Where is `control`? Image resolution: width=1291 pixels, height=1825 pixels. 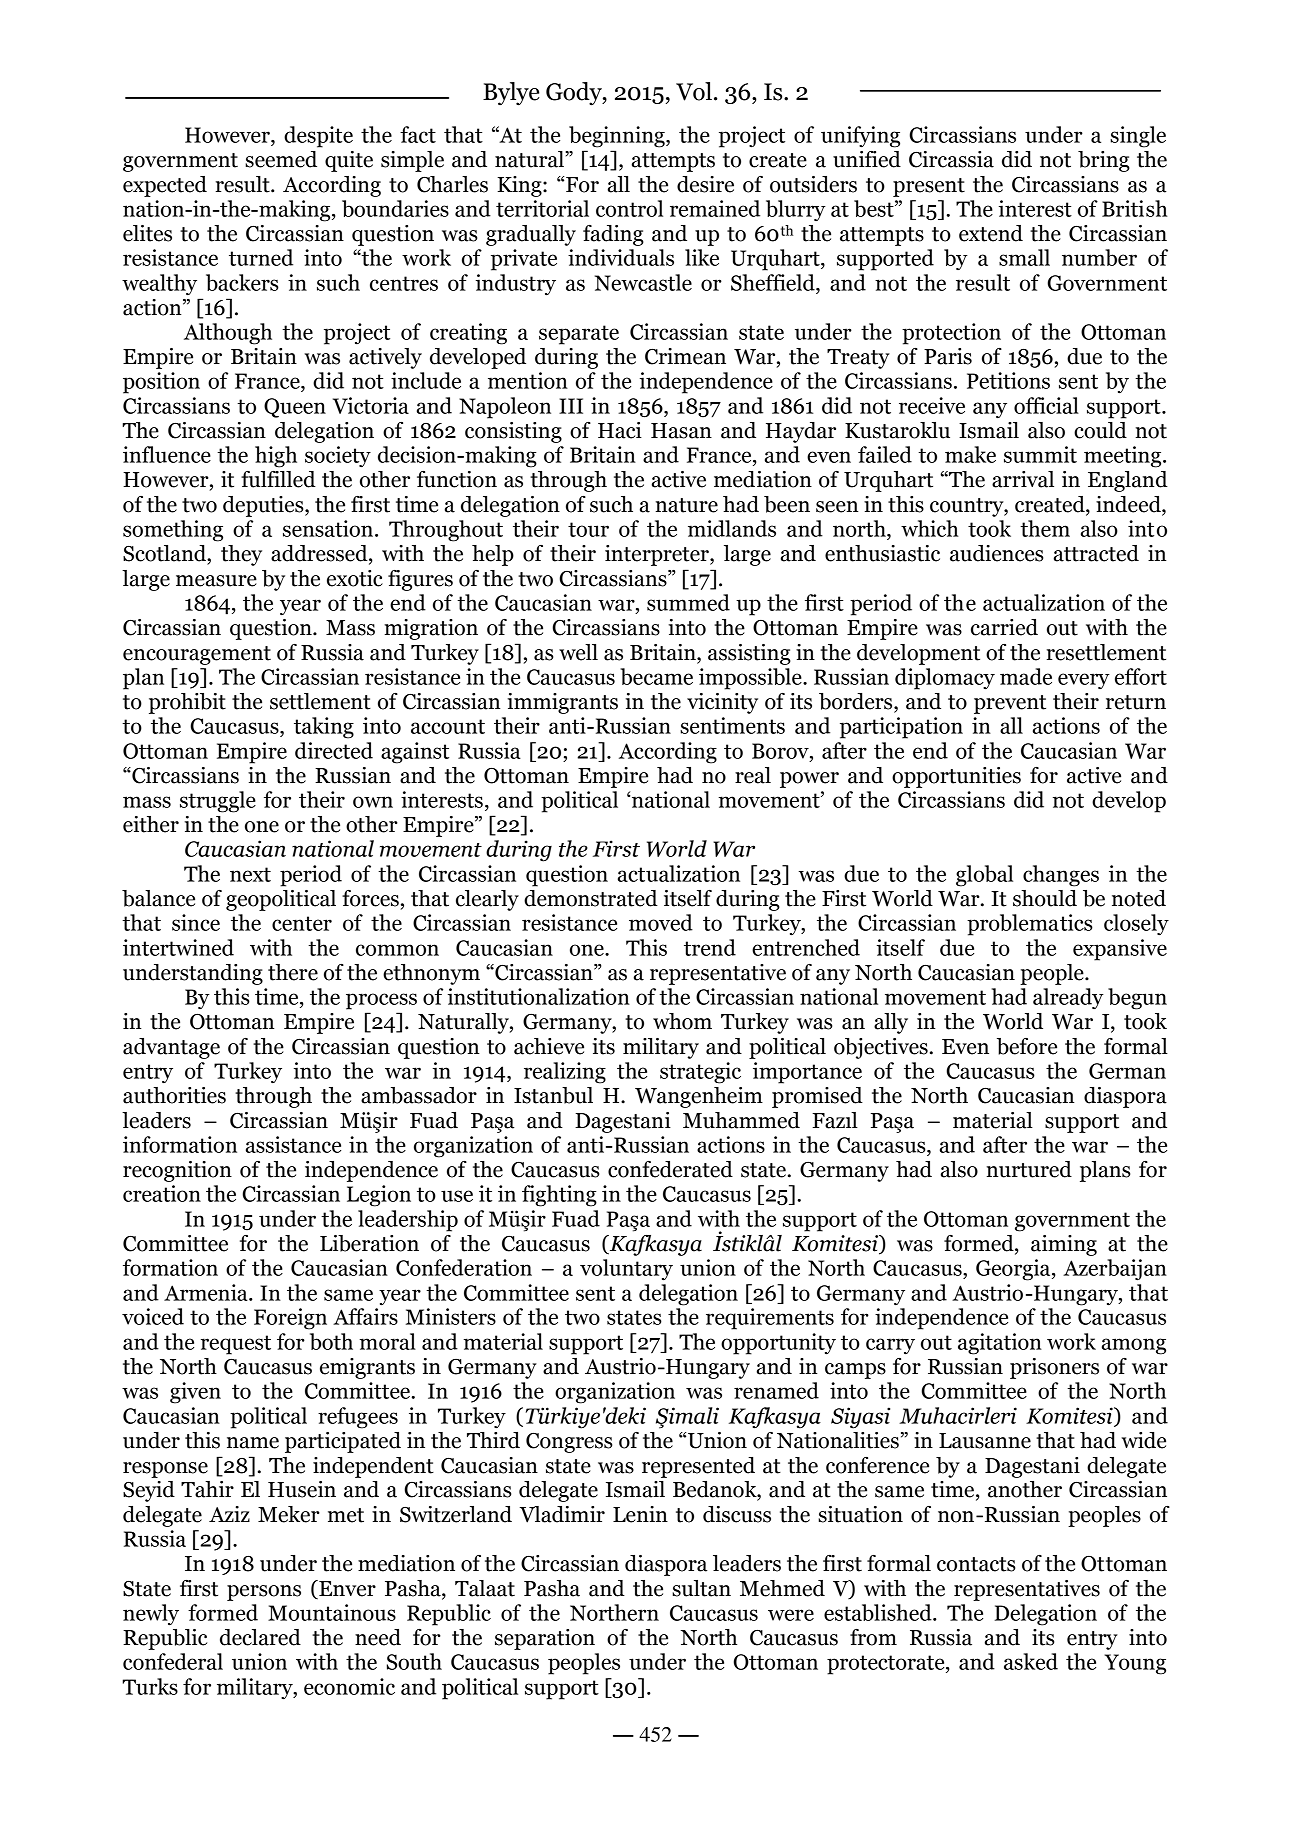
control is located at coordinates (629, 208).
